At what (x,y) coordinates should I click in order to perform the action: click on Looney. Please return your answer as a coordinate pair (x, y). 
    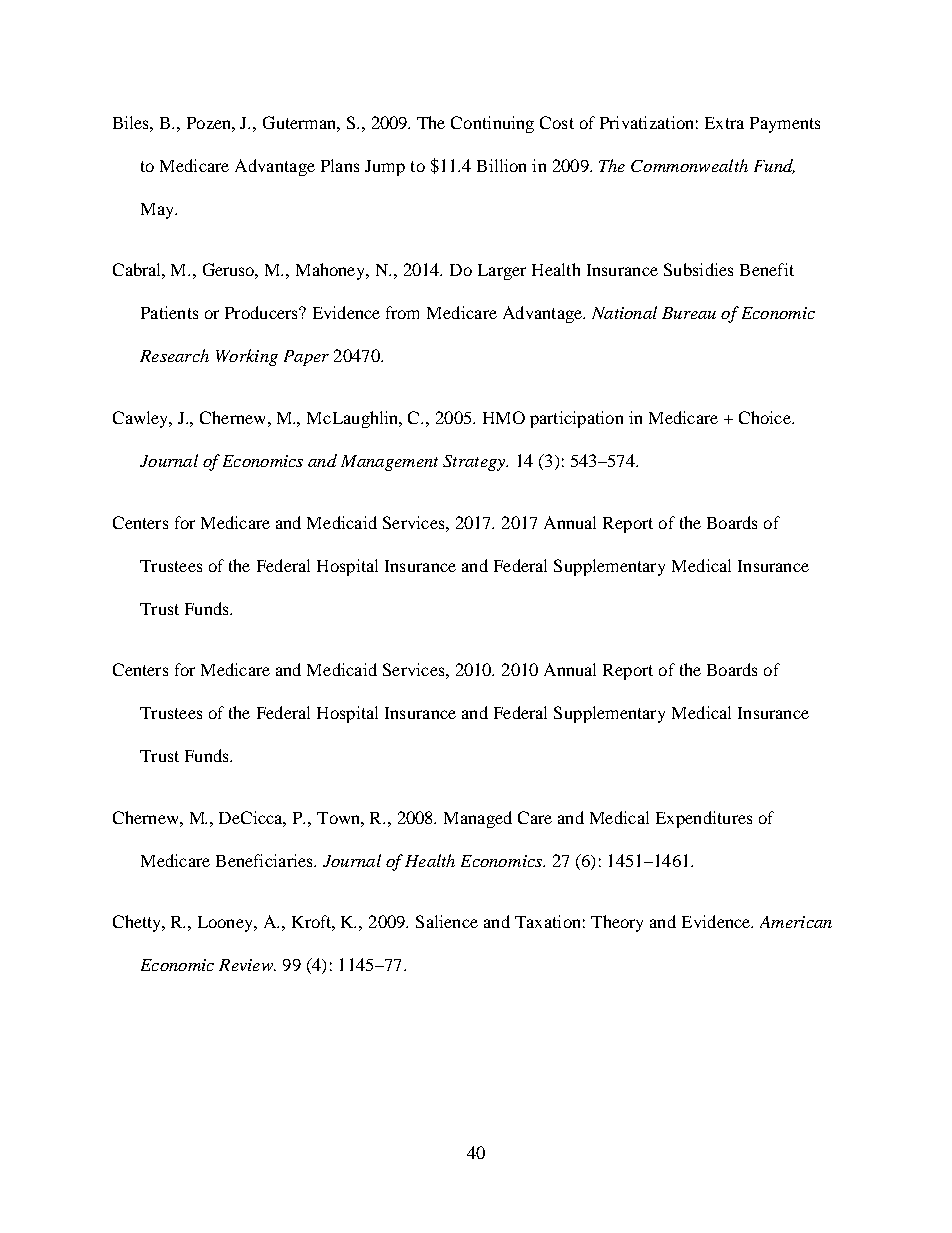
    Looking at the image, I should click on (227, 924).
